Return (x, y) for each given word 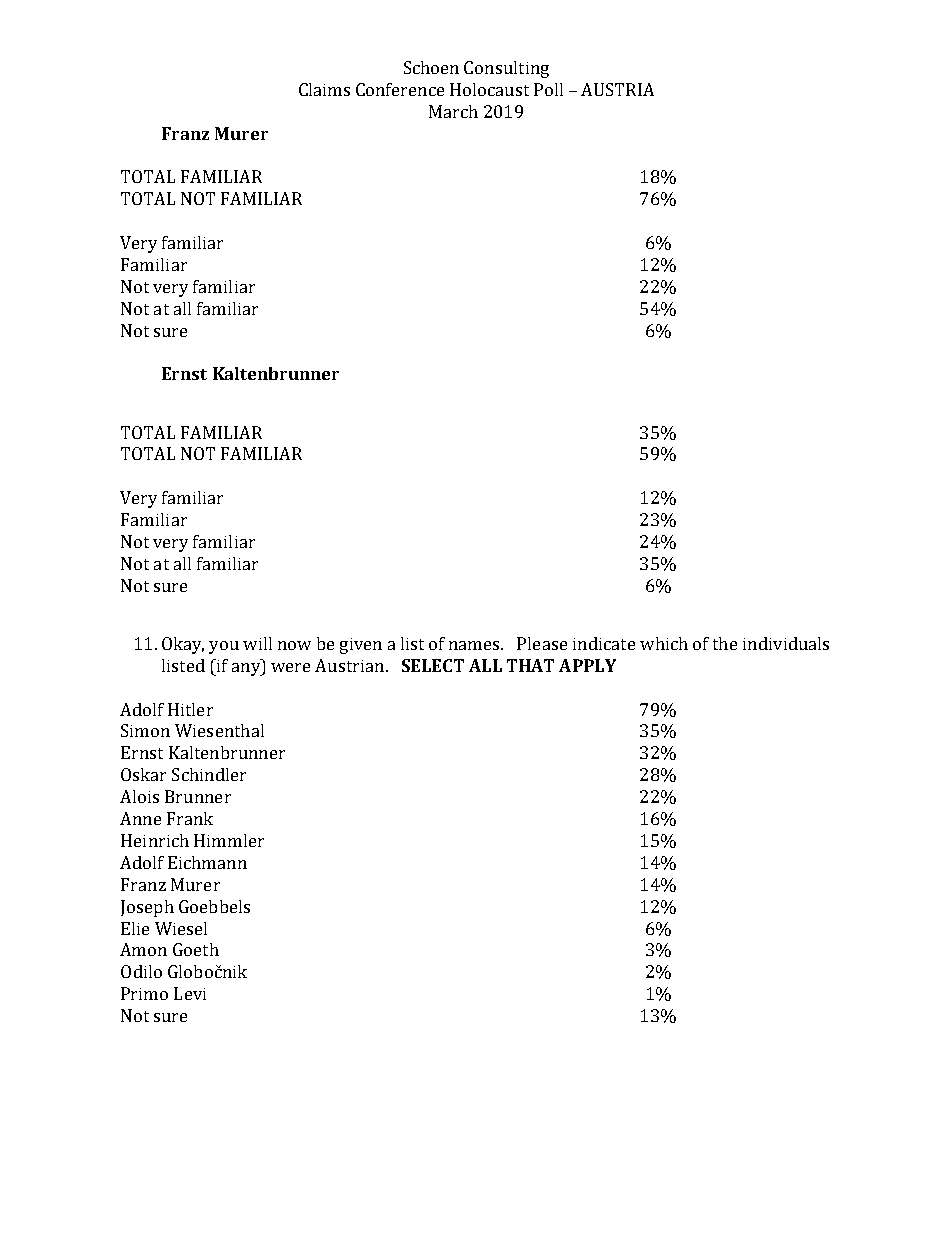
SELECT (433, 665)
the (725, 643)
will (257, 643)
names (475, 645)
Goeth (196, 949)
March (453, 111)
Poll (548, 89)
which (664, 643)
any (247, 669)
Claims (324, 89)
